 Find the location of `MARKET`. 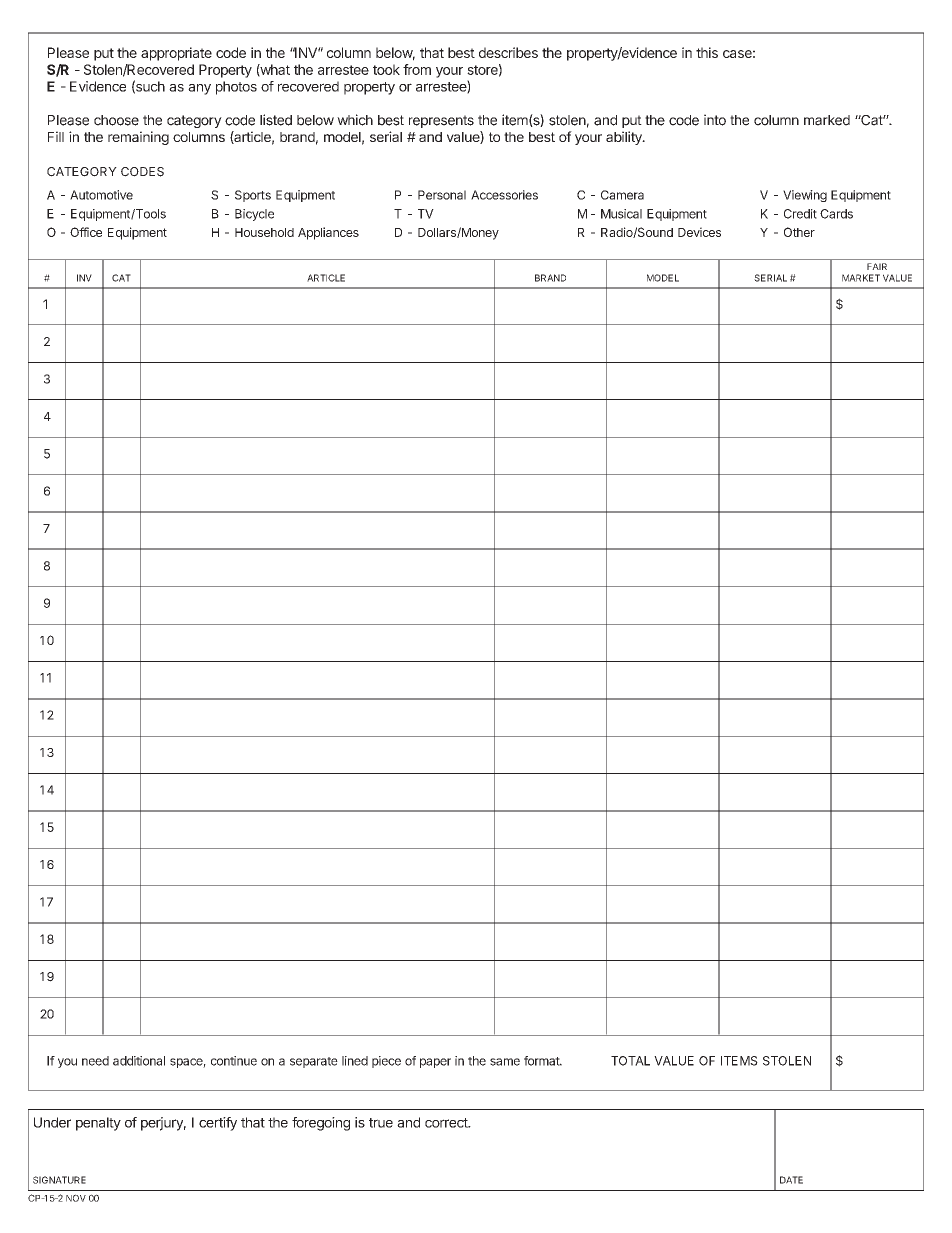

MARKET is located at coordinates (861, 278).
